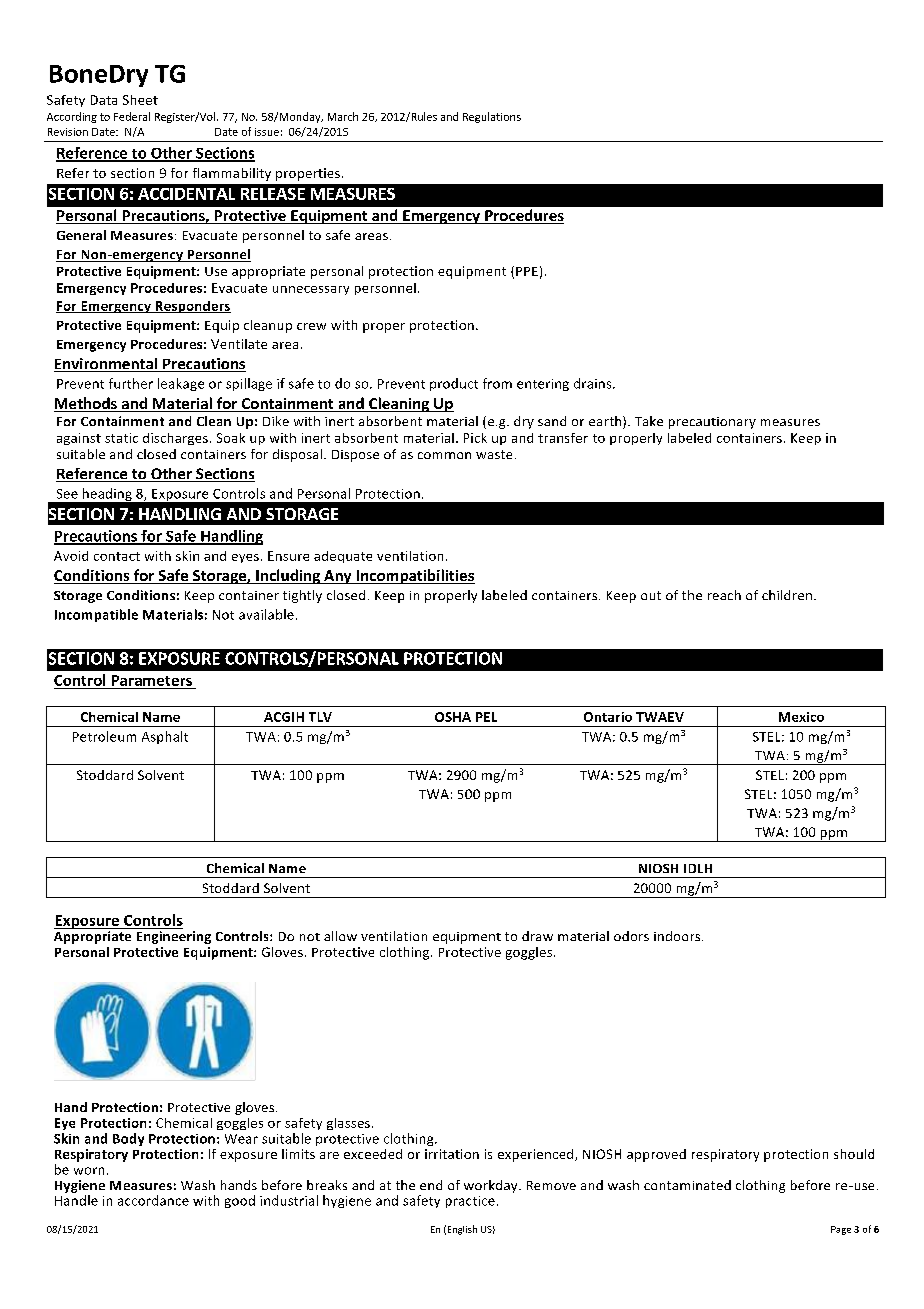  What do you see at coordinates (712, 423) in the screenshot?
I see `precautionary` at bounding box center [712, 423].
